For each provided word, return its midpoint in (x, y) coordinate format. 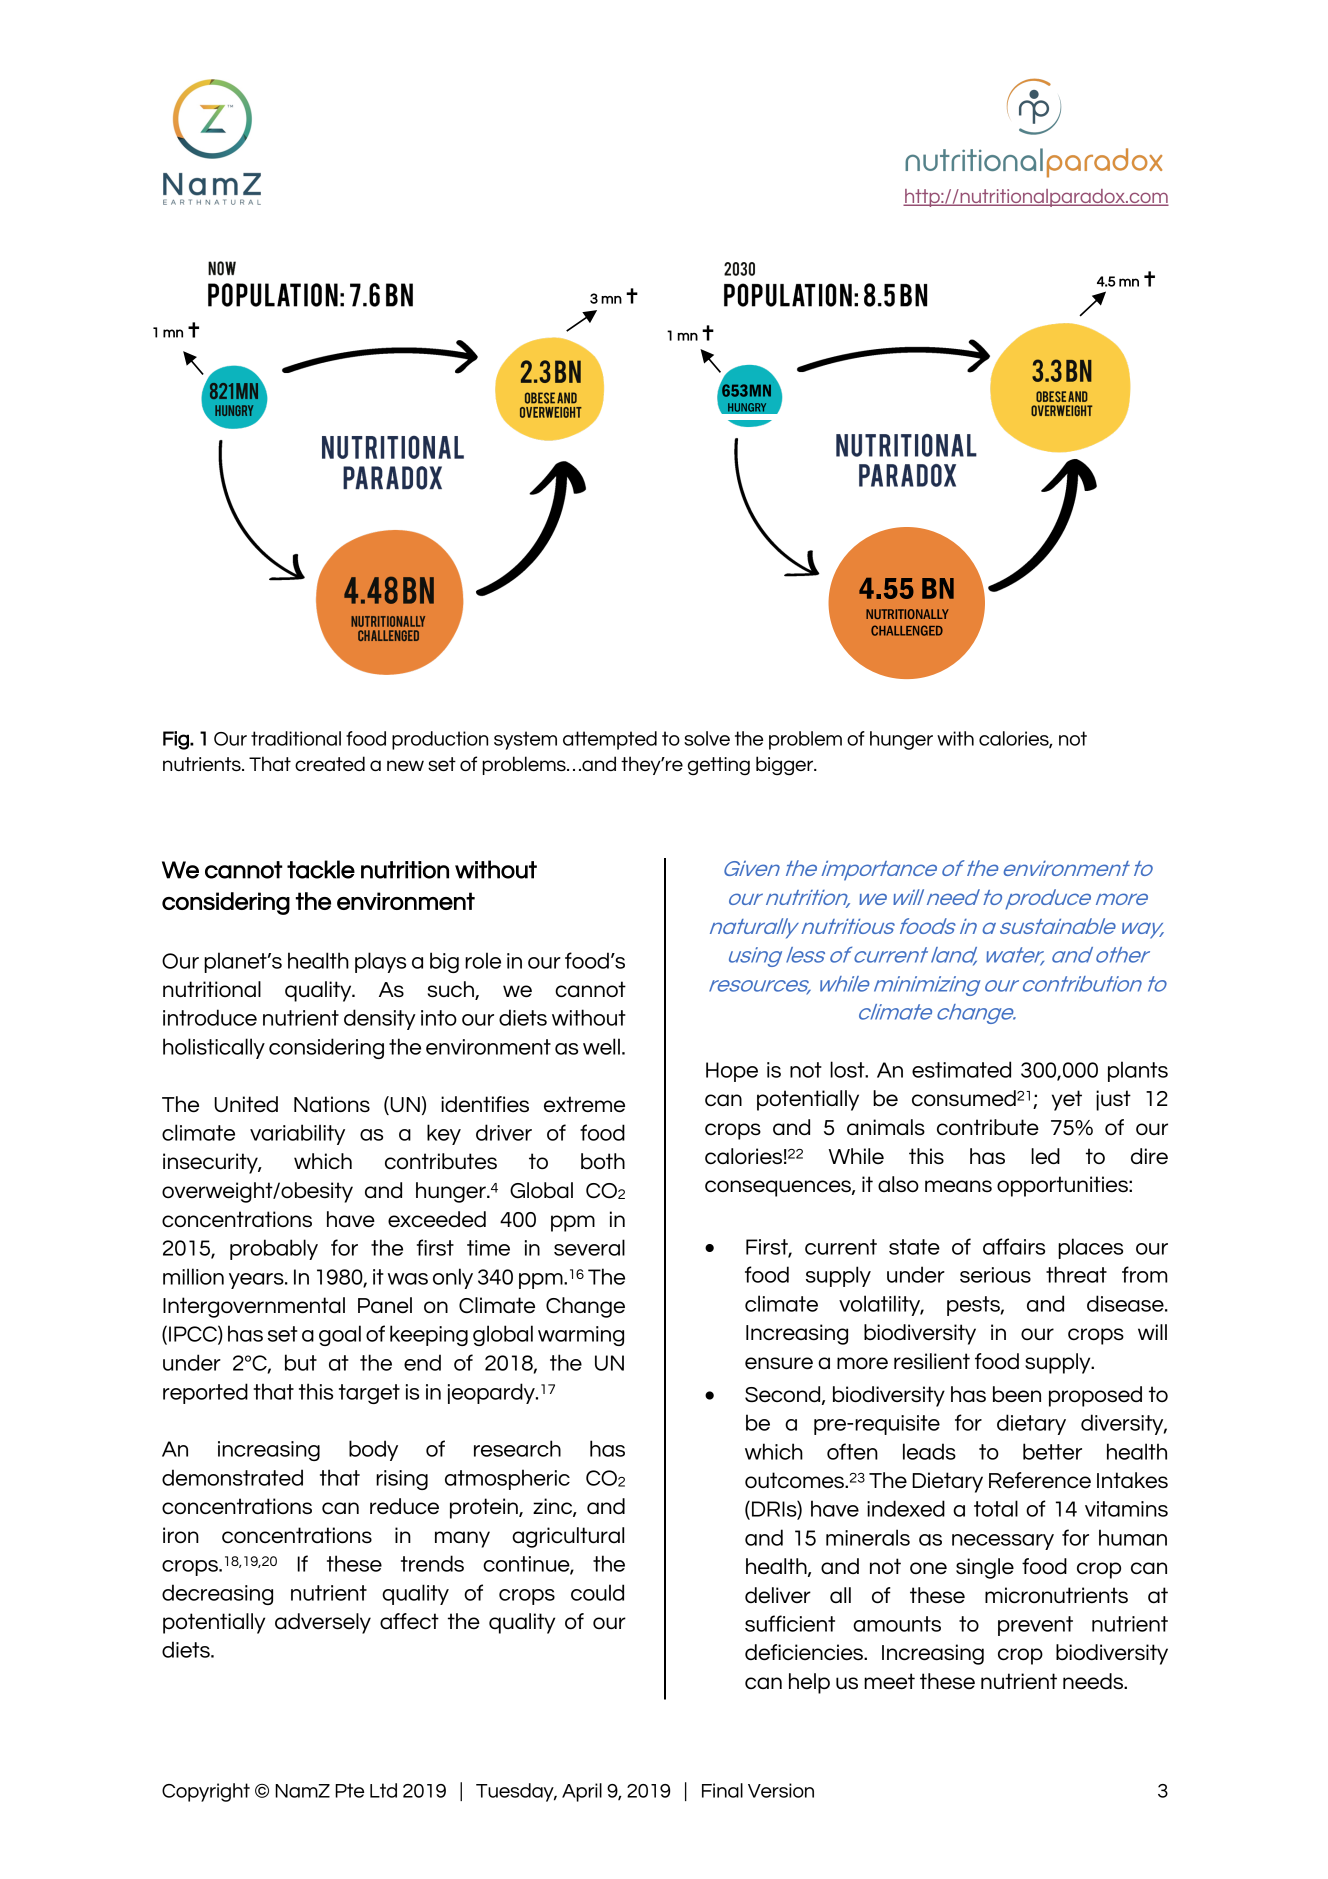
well (601, 1046)
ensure (779, 1363)
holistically (214, 1048)
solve (707, 738)
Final (722, 1790)
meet (889, 1681)
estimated (961, 1069)
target (369, 1394)
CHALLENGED (907, 630)
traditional (296, 738)
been (1017, 1394)
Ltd (383, 1790)
